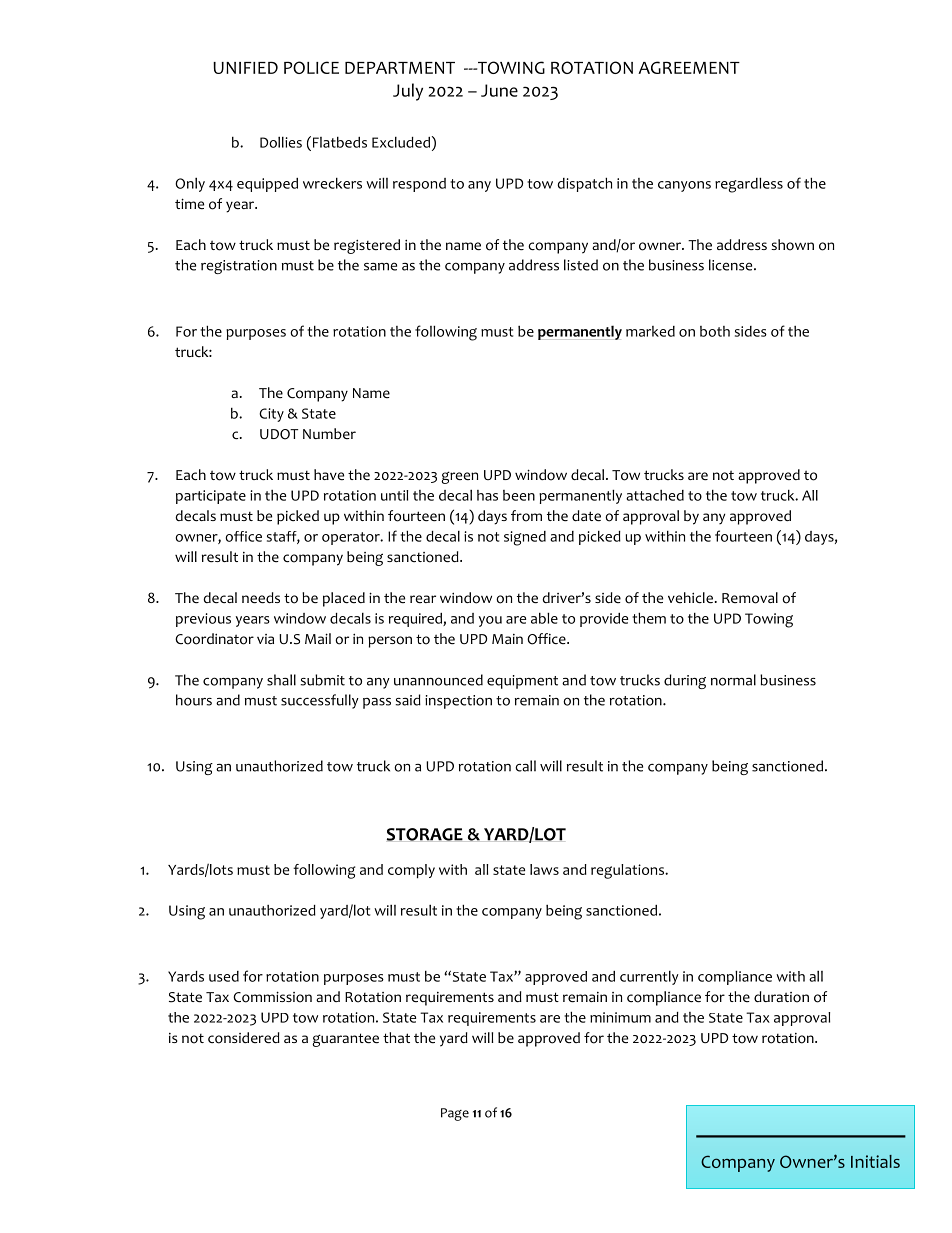  I want to click on City, so click(271, 415).
